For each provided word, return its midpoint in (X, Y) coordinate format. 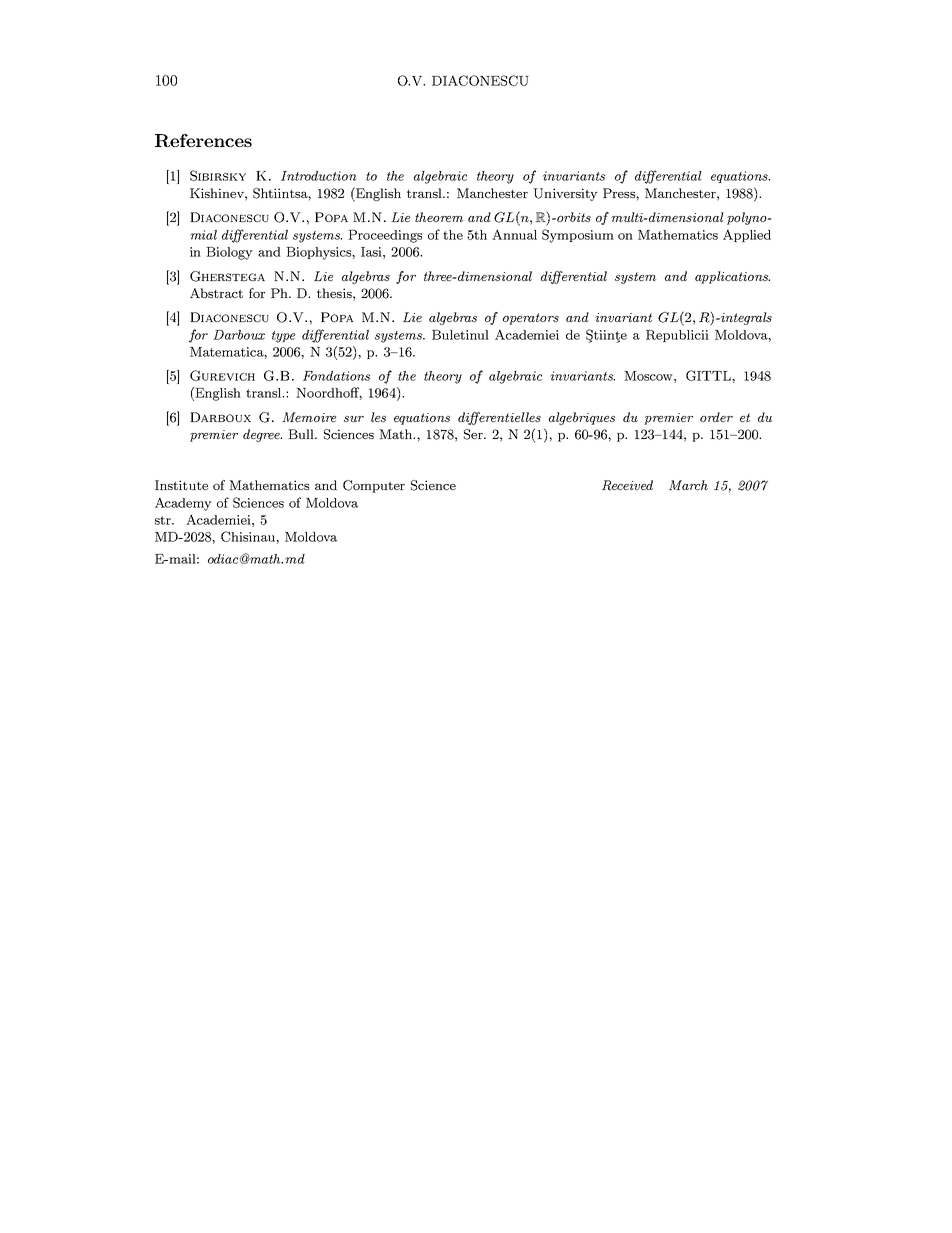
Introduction (319, 176)
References (203, 140)
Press (620, 193)
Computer (374, 486)
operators (531, 319)
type (283, 337)
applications (732, 277)
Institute (181, 485)
